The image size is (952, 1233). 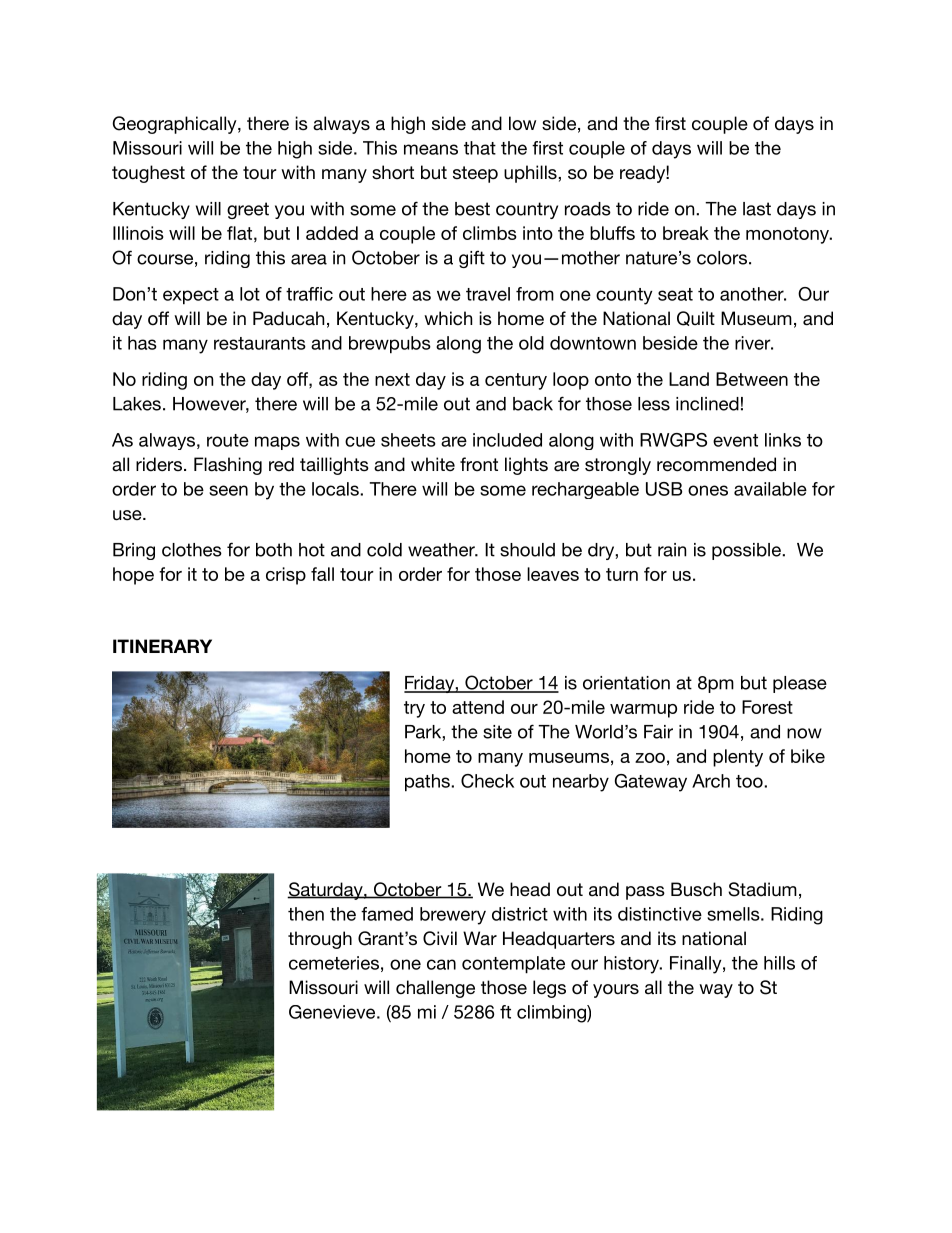 I want to click on that, so click(x=480, y=148).
